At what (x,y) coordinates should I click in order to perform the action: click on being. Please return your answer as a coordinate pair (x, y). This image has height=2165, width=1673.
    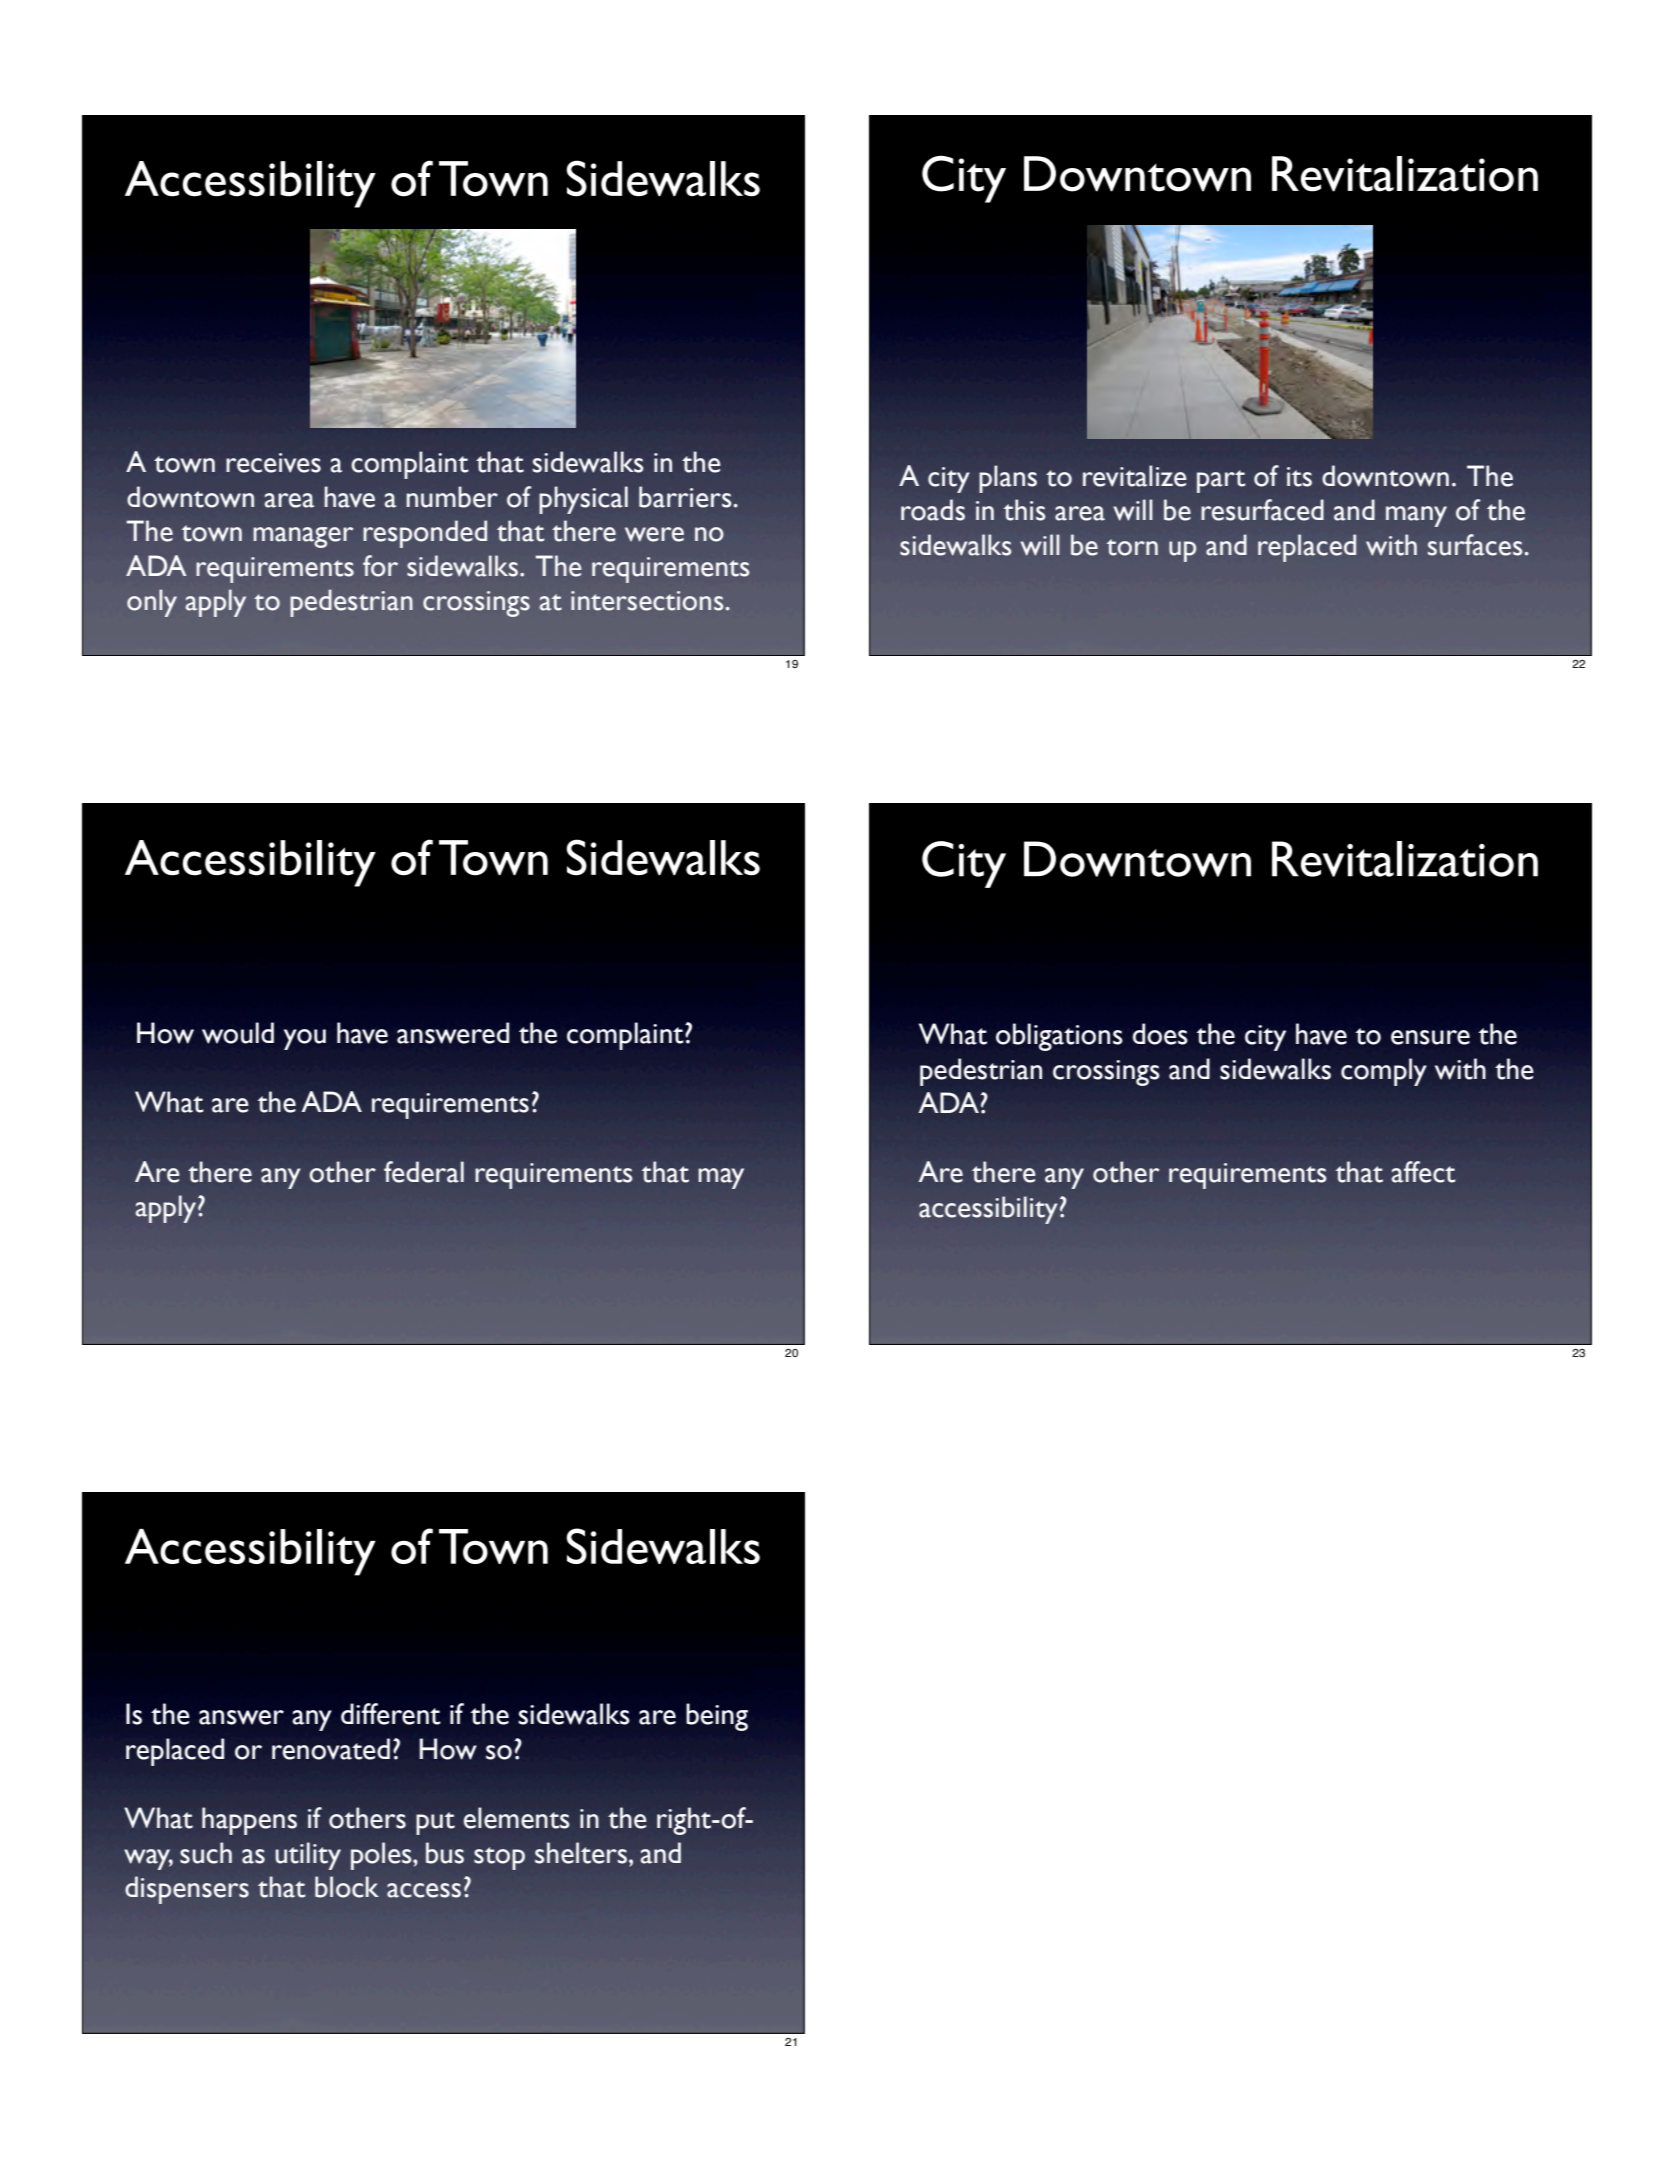
    Looking at the image, I should click on (717, 1717).
